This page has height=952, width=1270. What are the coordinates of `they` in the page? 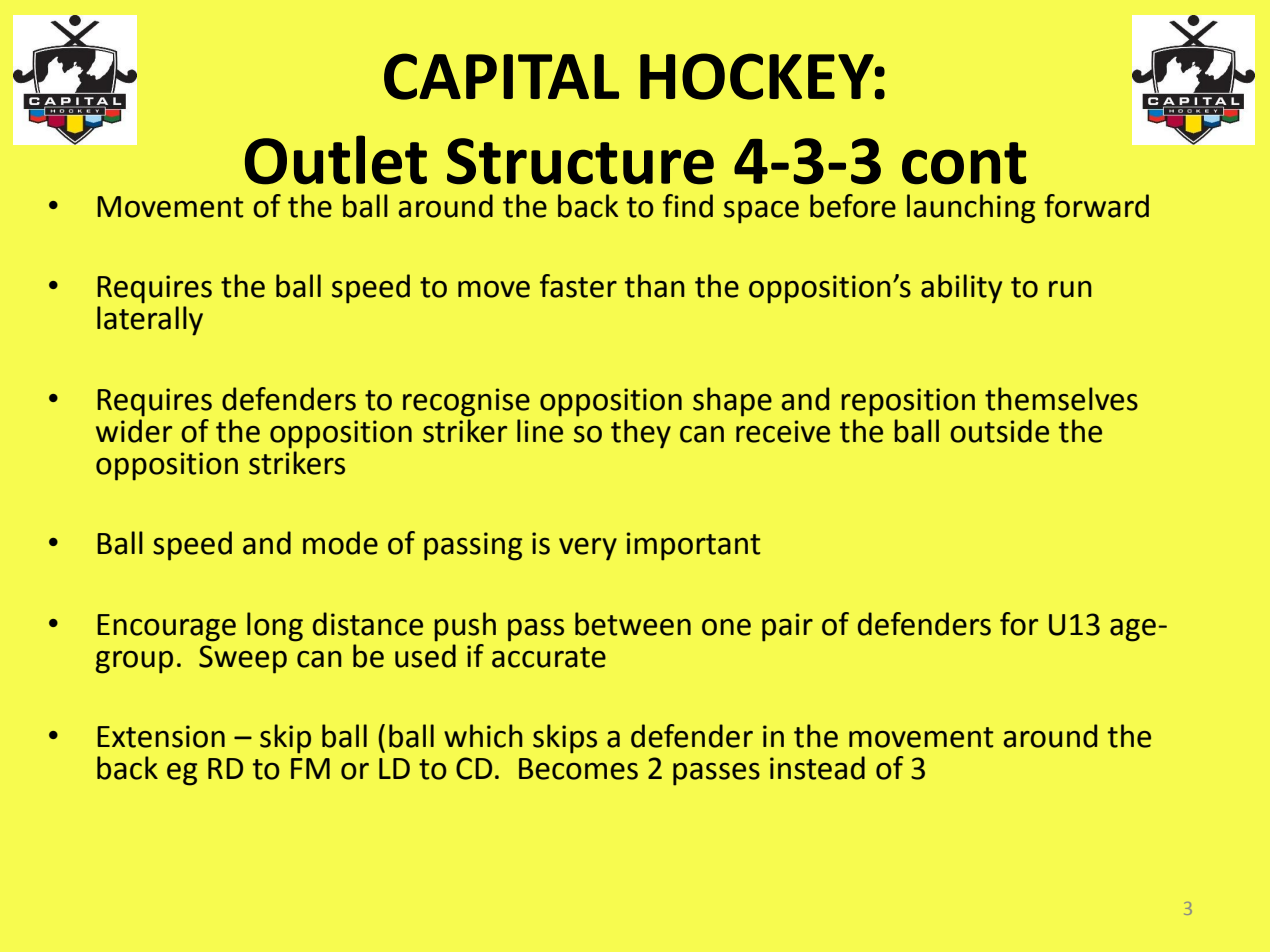 It's located at (641, 434).
